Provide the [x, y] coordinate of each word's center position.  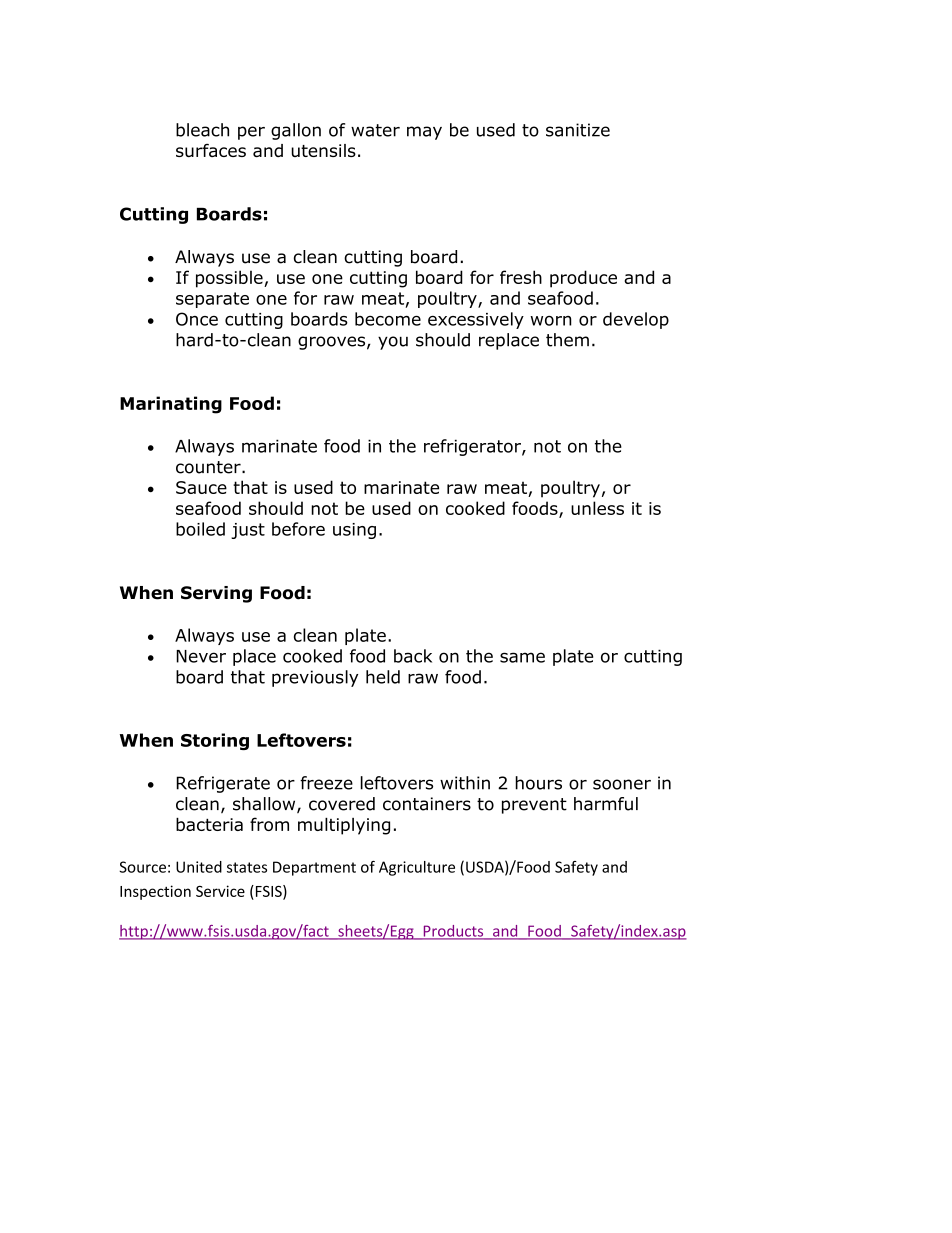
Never [201, 656]
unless [597, 508]
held [383, 677]
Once [197, 319]
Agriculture [417, 868]
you [393, 343]
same [522, 657]
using [354, 531]
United [199, 867]
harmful [606, 804]
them [567, 340]
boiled [200, 529]
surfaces [211, 150]
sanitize [578, 130]
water [375, 130]
